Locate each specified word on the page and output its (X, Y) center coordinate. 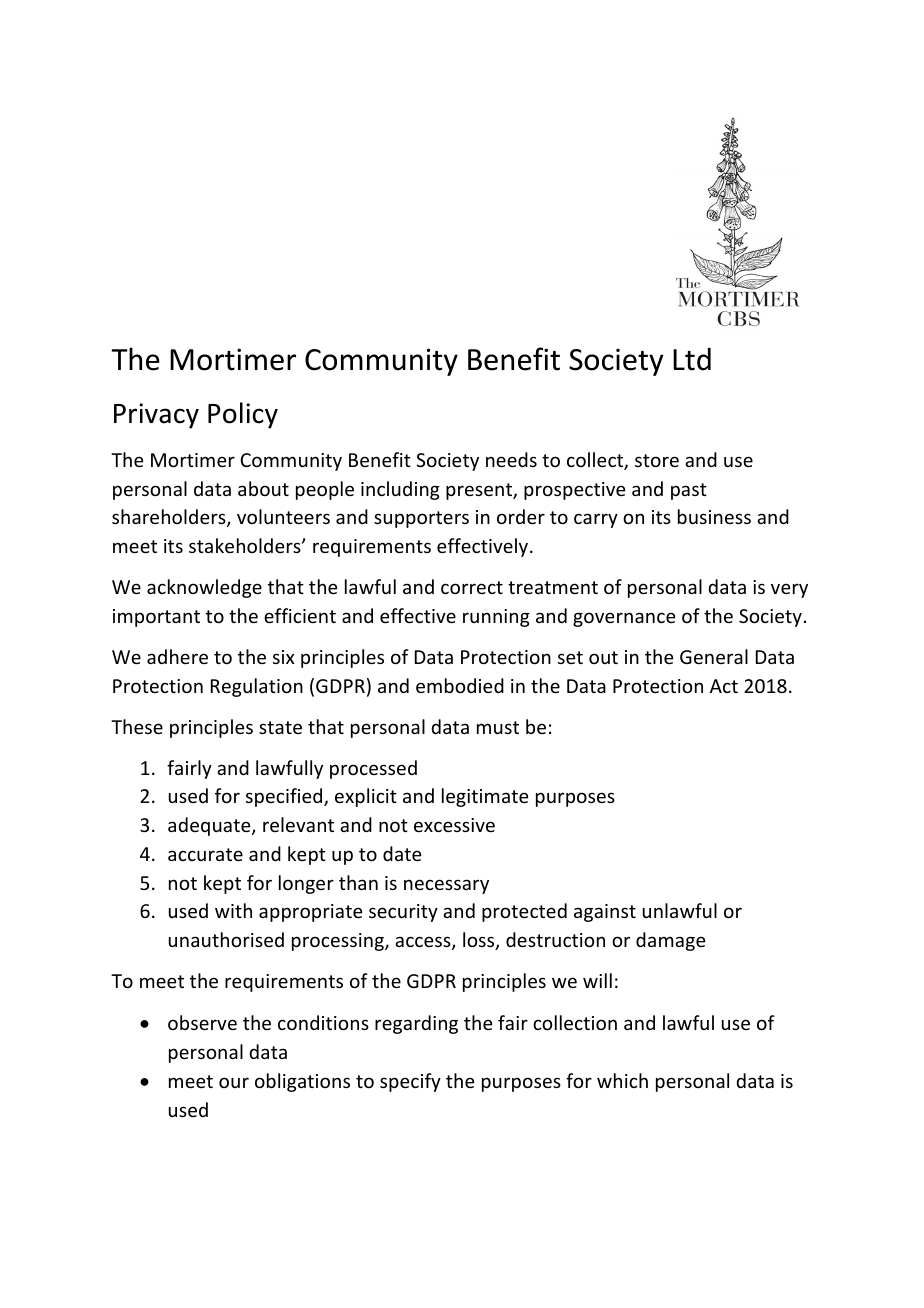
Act (724, 686)
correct (472, 587)
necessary (446, 886)
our (234, 1082)
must (498, 727)
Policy (243, 415)
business (714, 516)
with (233, 910)
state (280, 727)
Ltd (692, 359)
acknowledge (204, 588)
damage (670, 941)
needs (511, 459)
